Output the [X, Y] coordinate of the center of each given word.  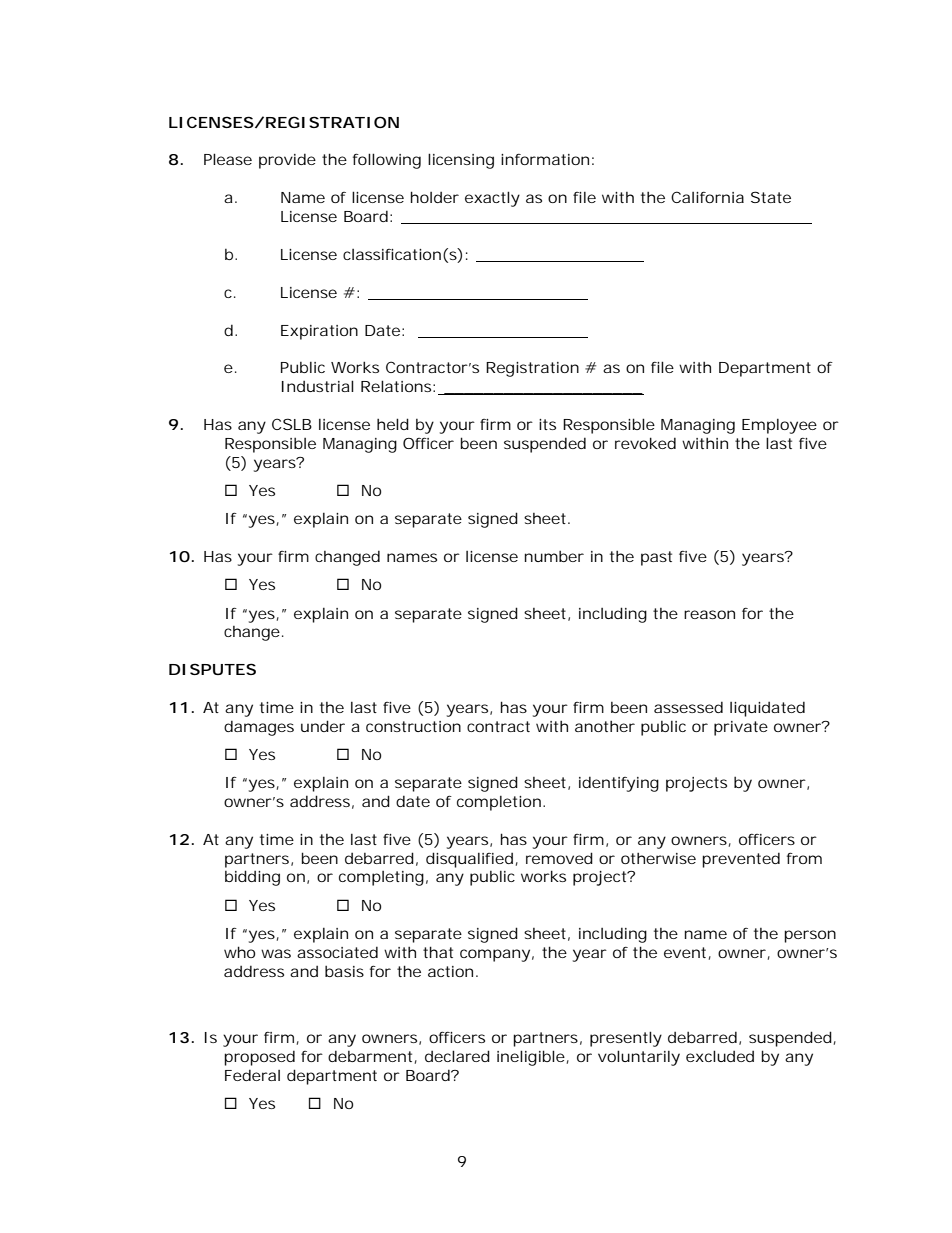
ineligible [533, 1058]
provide [287, 161]
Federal [252, 1075]
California [707, 197]
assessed [688, 707]
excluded [720, 1056]
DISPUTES [212, 669]
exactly [492, 199]
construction [413, 726]
